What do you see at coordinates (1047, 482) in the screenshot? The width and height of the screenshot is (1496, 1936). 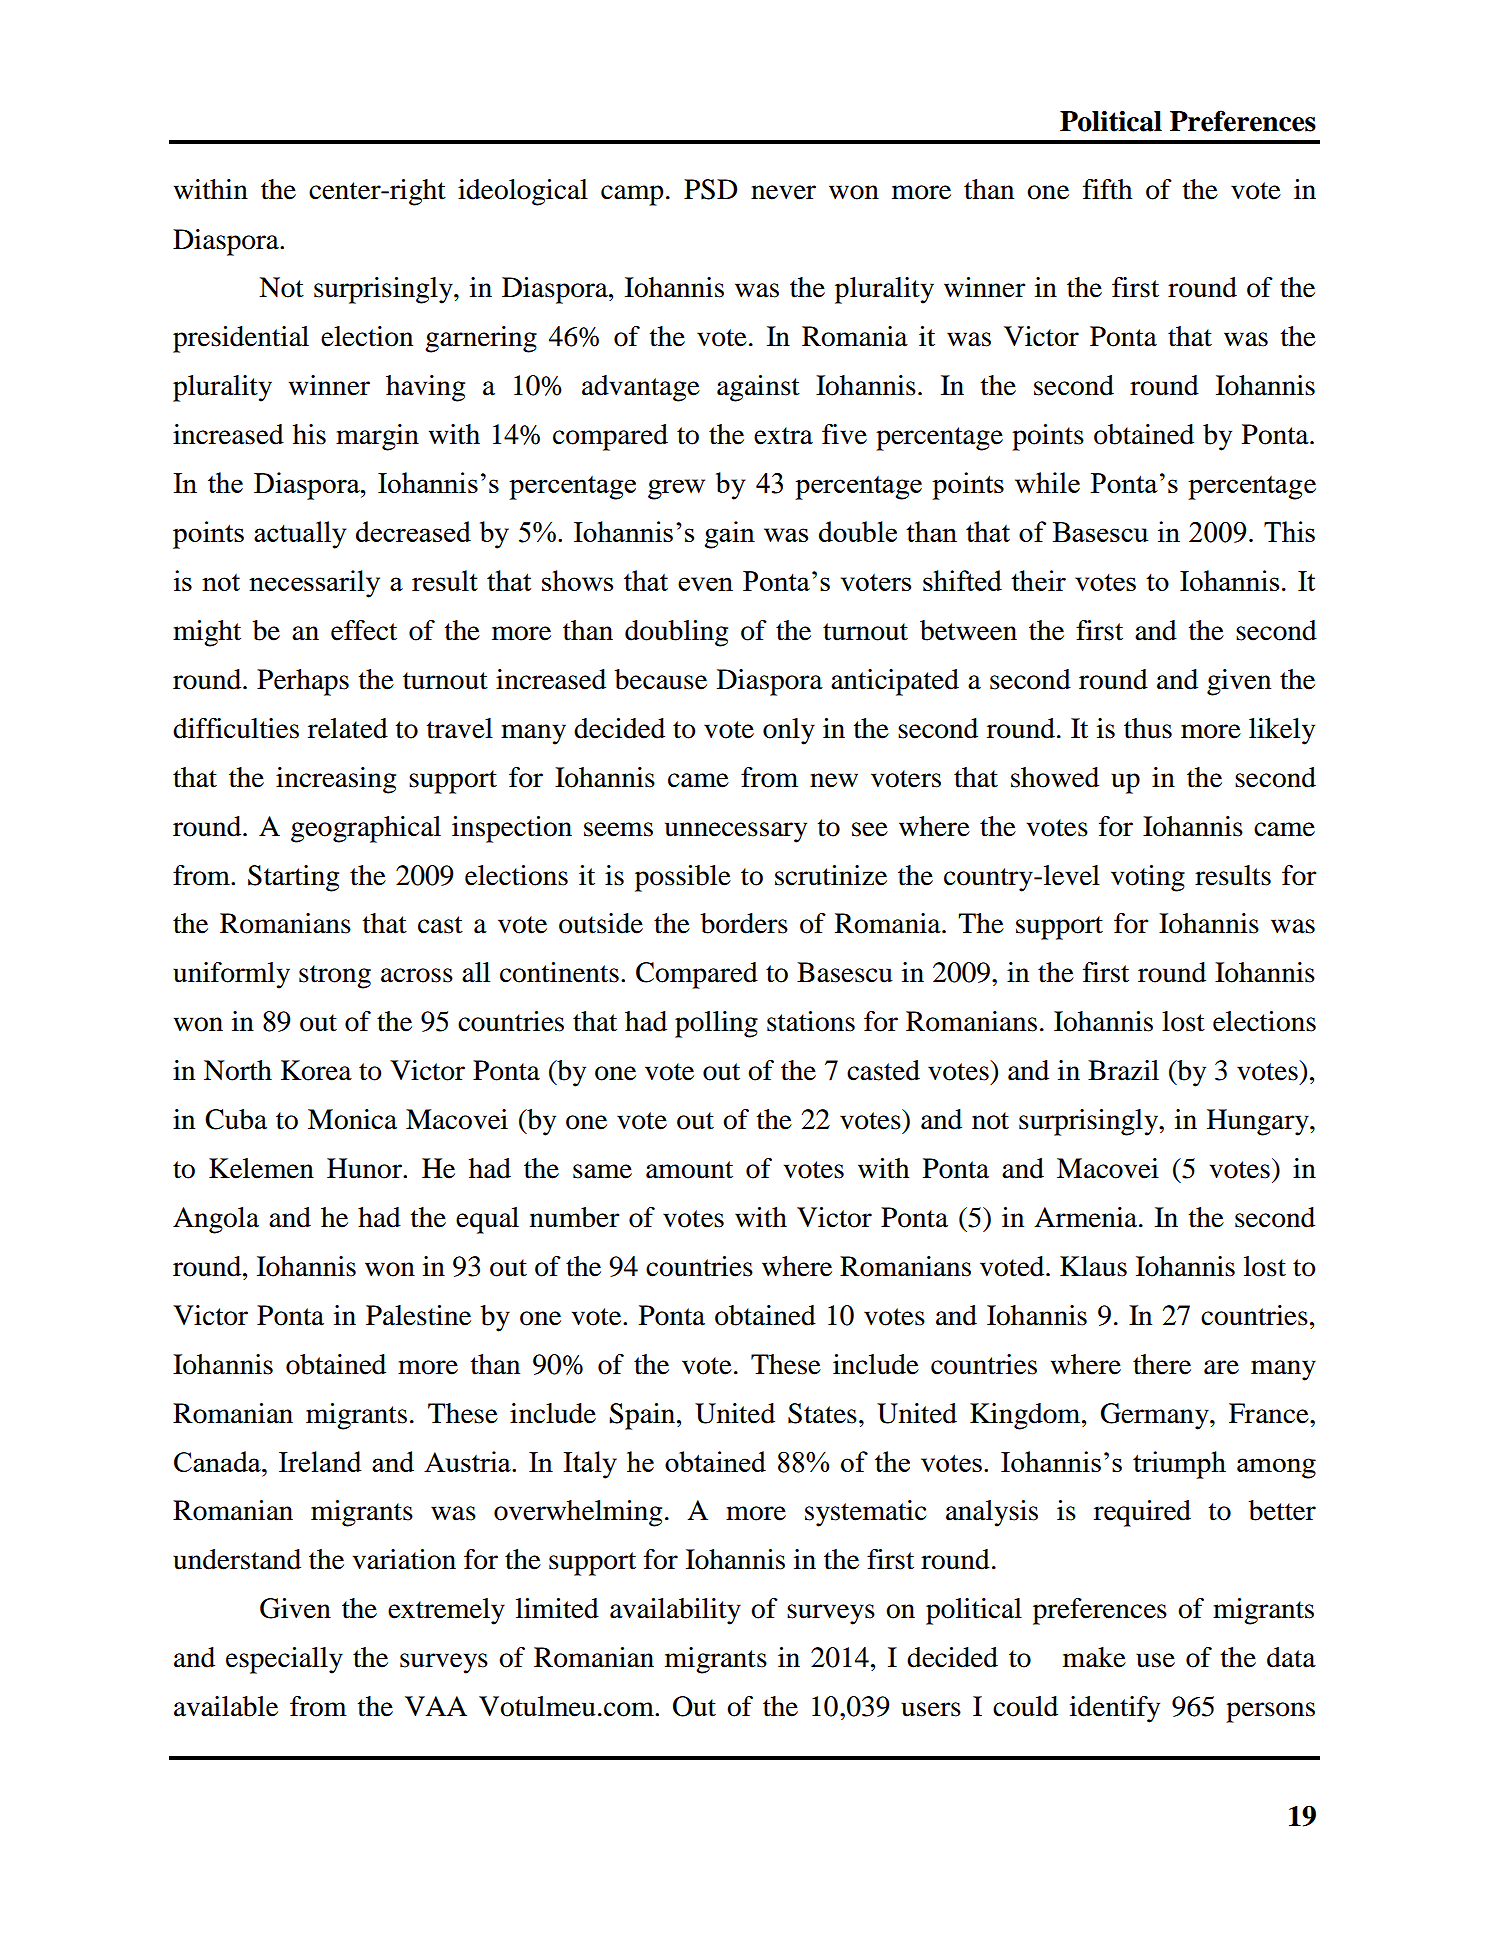 I see `while` at bounding box center [1047, 482].
